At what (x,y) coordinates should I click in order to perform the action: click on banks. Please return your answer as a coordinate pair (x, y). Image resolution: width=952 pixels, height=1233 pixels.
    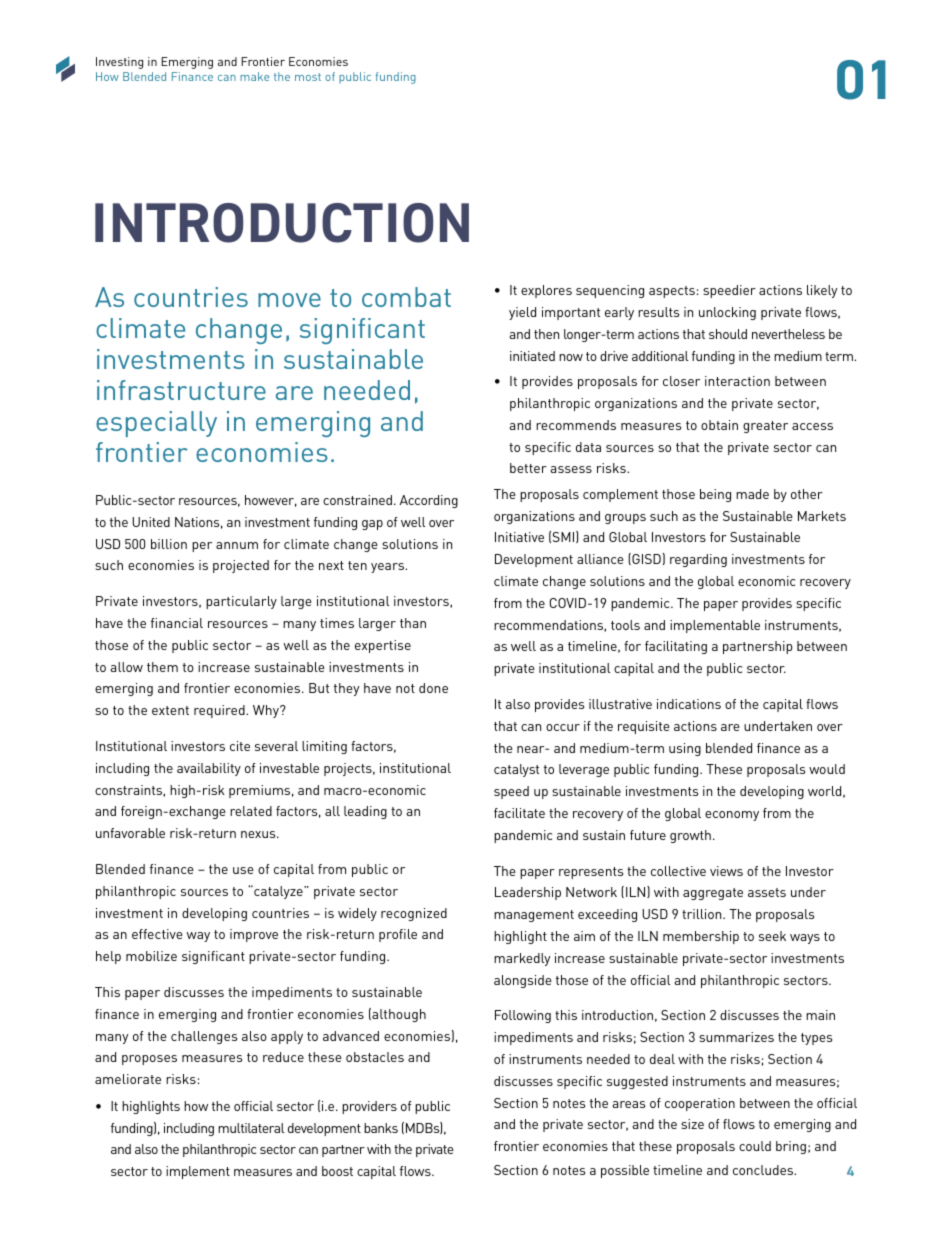
    Looking at the image, I should click on (381, 1128).
